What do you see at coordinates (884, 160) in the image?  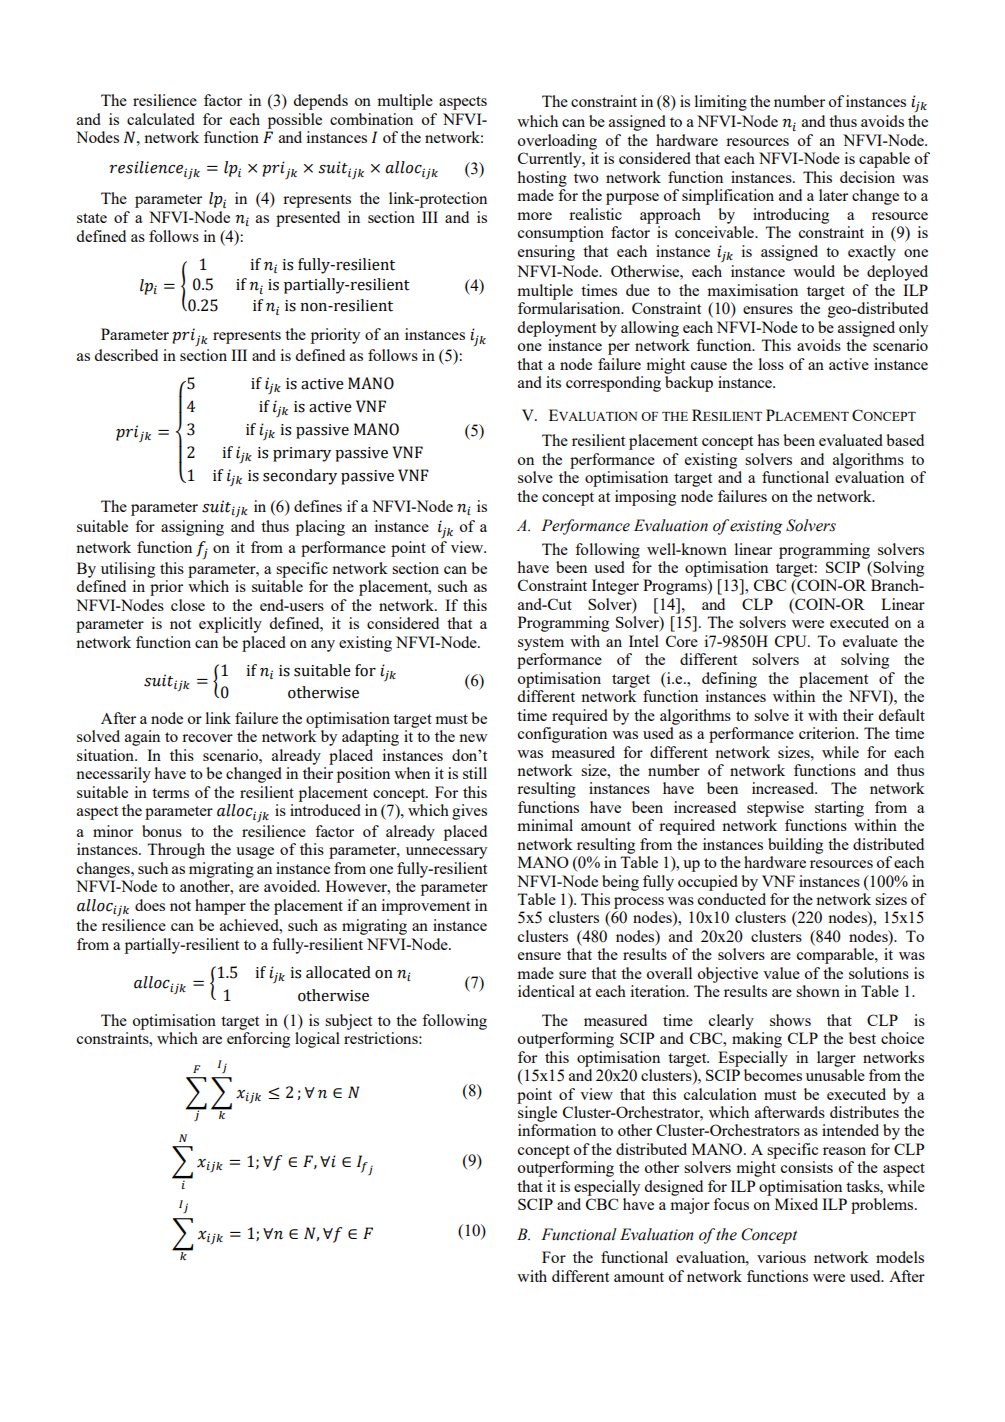 I see `capable` at bounding box center [884, 160].
